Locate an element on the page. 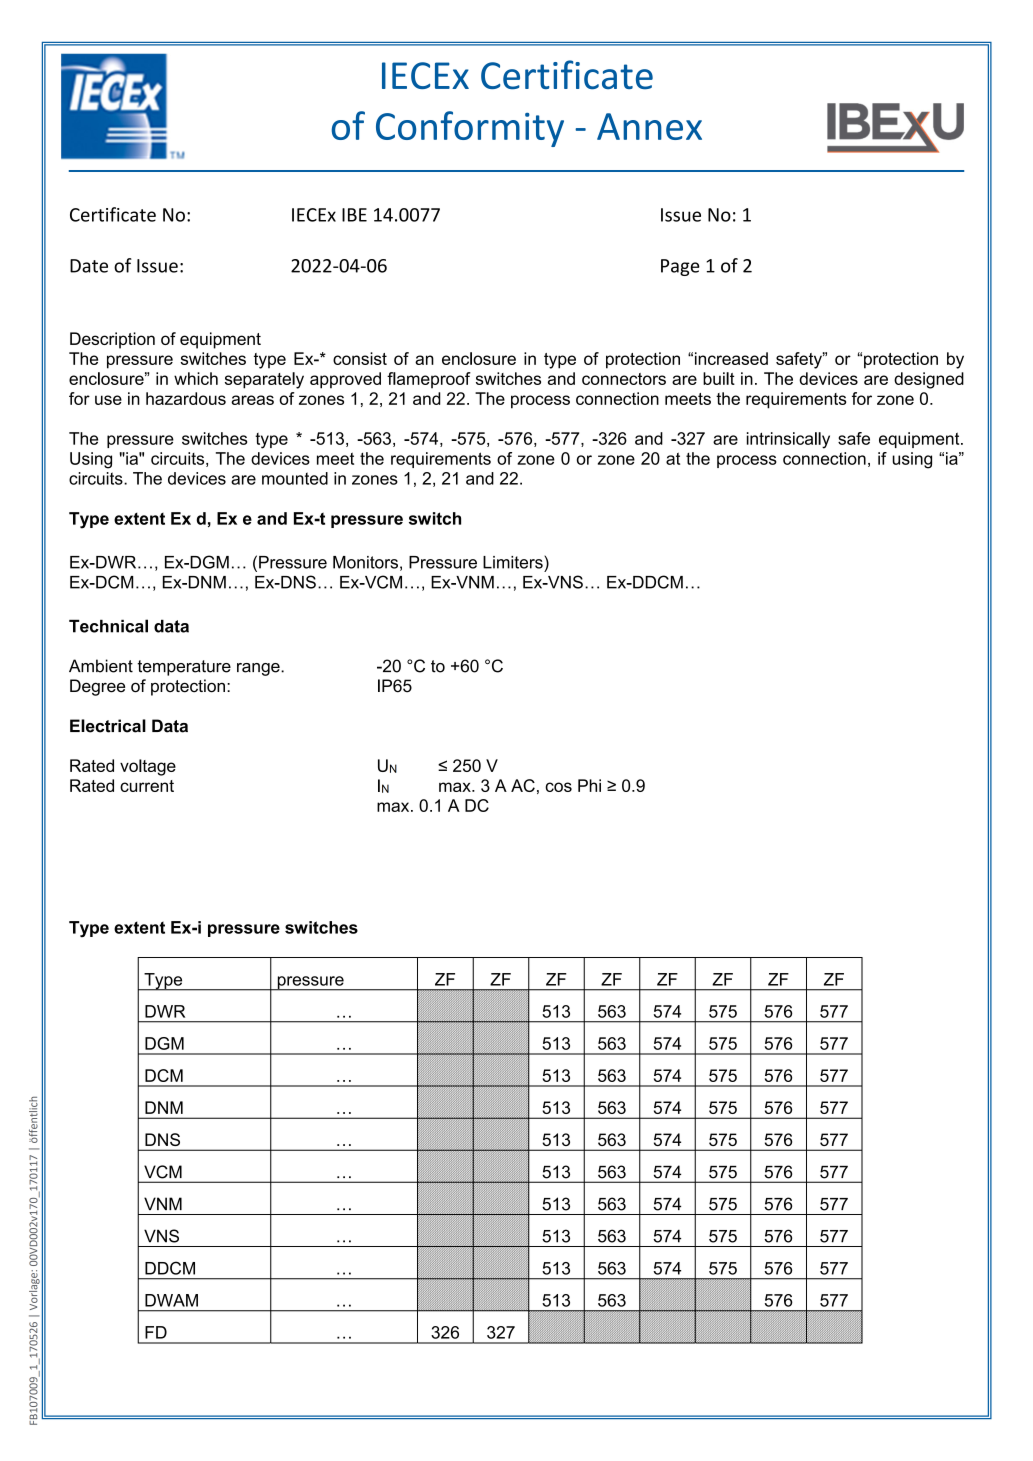 The image size is (1033, 1461). Phi is located at coordinates (589, 785).
